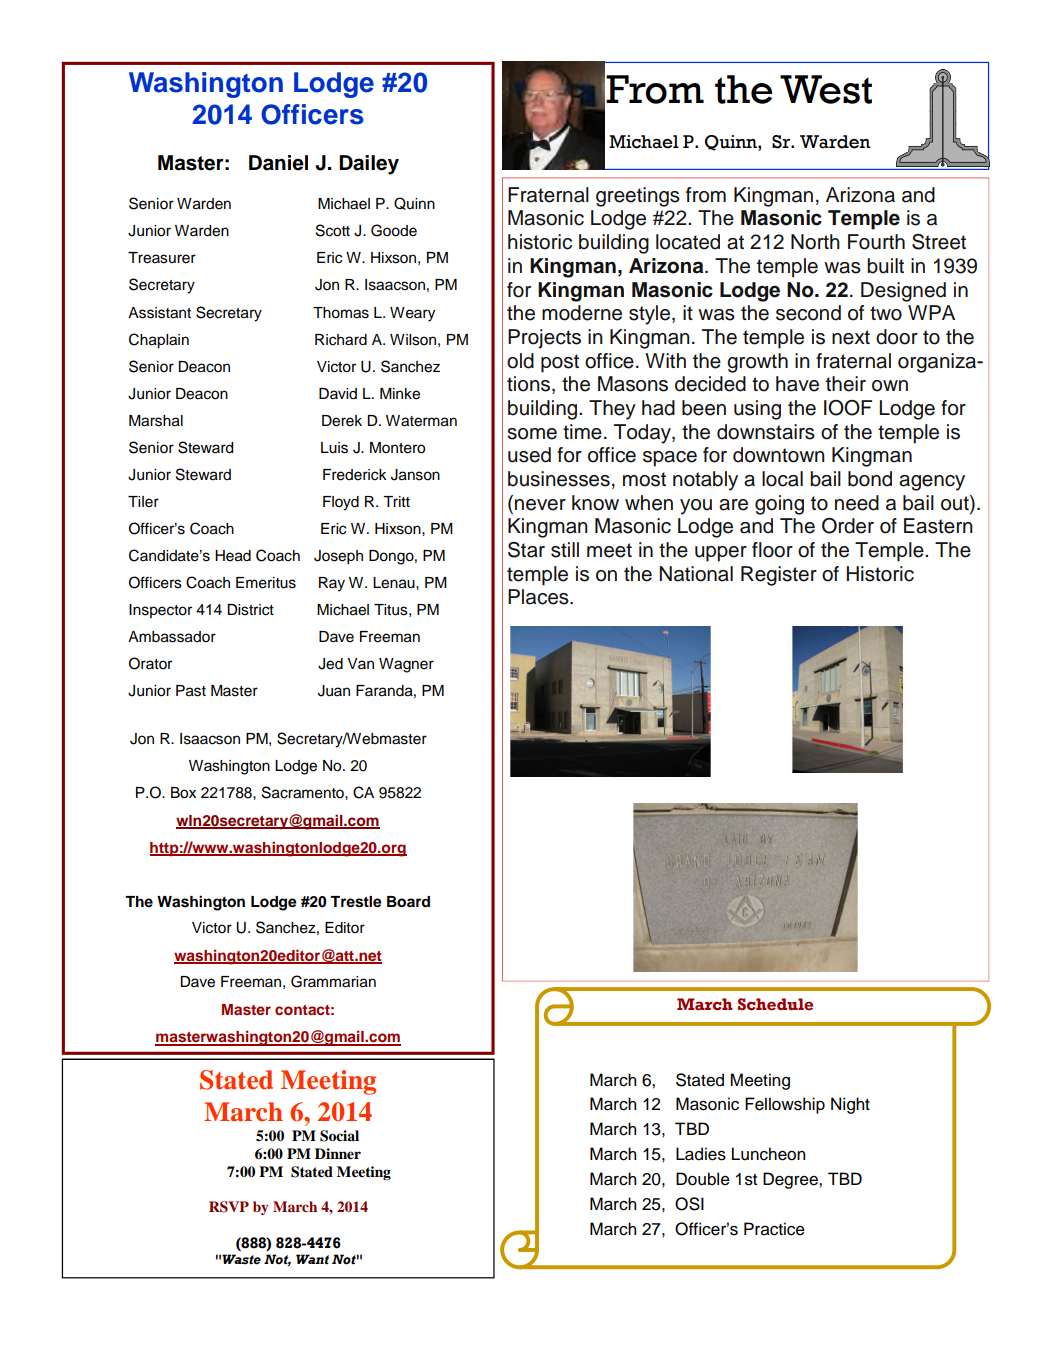 The width and height of the screenshot is (1051, 1360). What do you see at coordinates (857, 503) in the screenshot?
I see `need` at bounding box center [857, 503].
